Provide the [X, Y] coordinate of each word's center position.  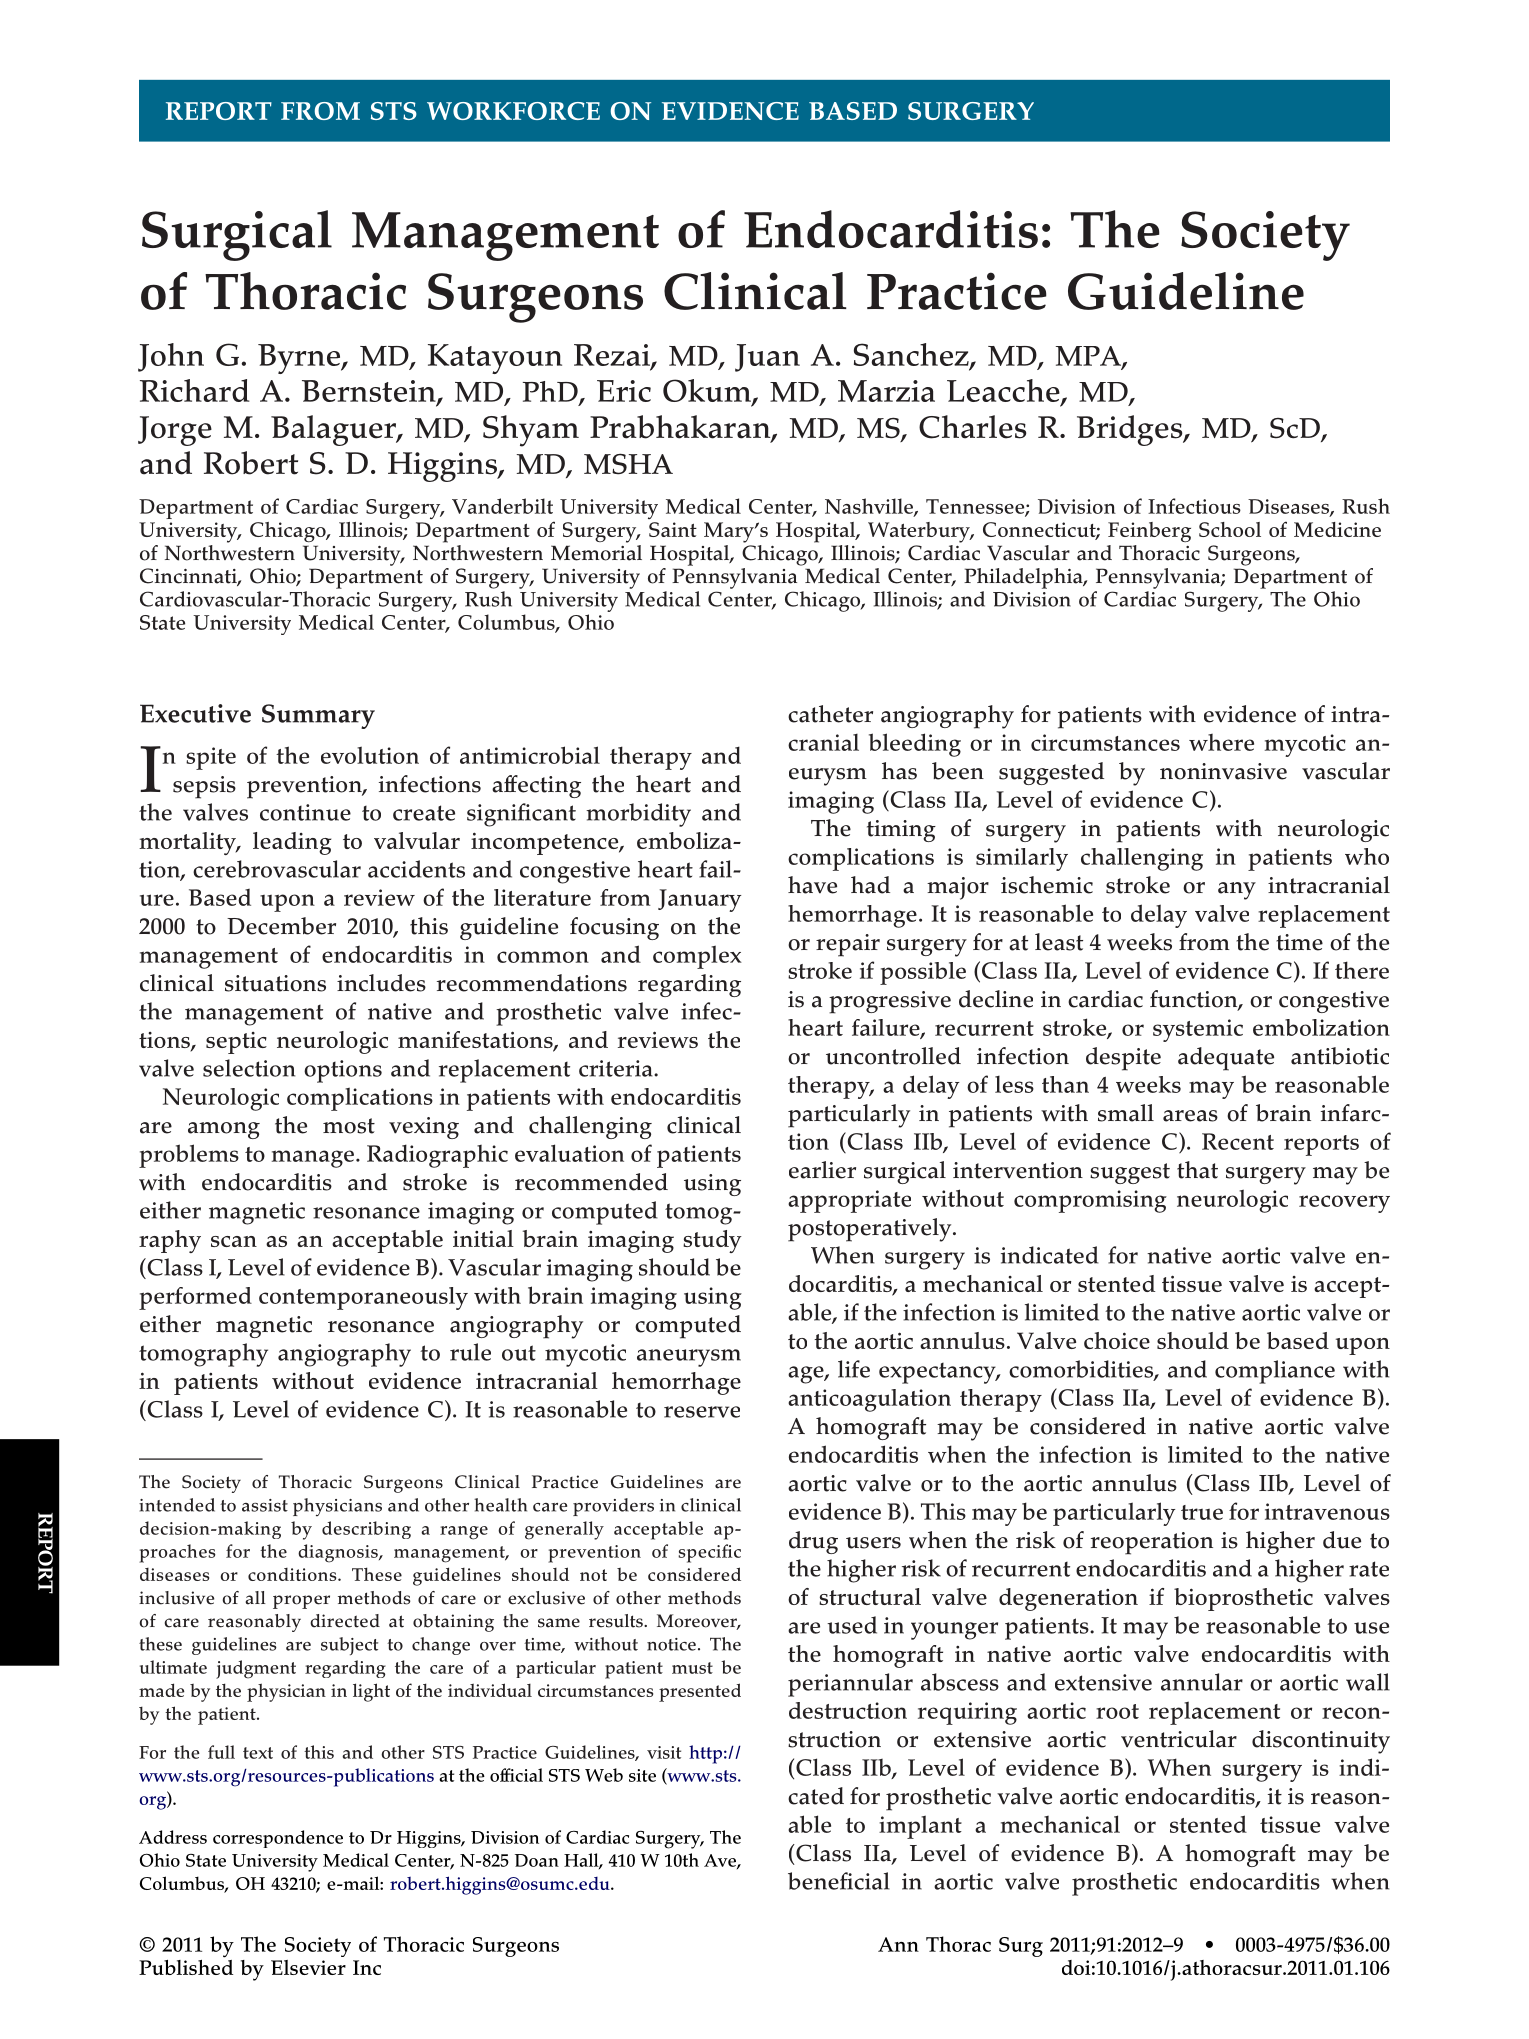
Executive [195, 713]
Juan [767, 358]
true [1202, 1512]
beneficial [839, 1881]
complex [697, 957]
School [1230, 529]
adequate [1226, 1059]
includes [381, 983]
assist [265, 1505]
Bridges [1131, 430]
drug [813, 1542]
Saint [673, 529]
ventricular [1179, 1739]
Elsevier [308, 1967]
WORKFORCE [513, 111]
